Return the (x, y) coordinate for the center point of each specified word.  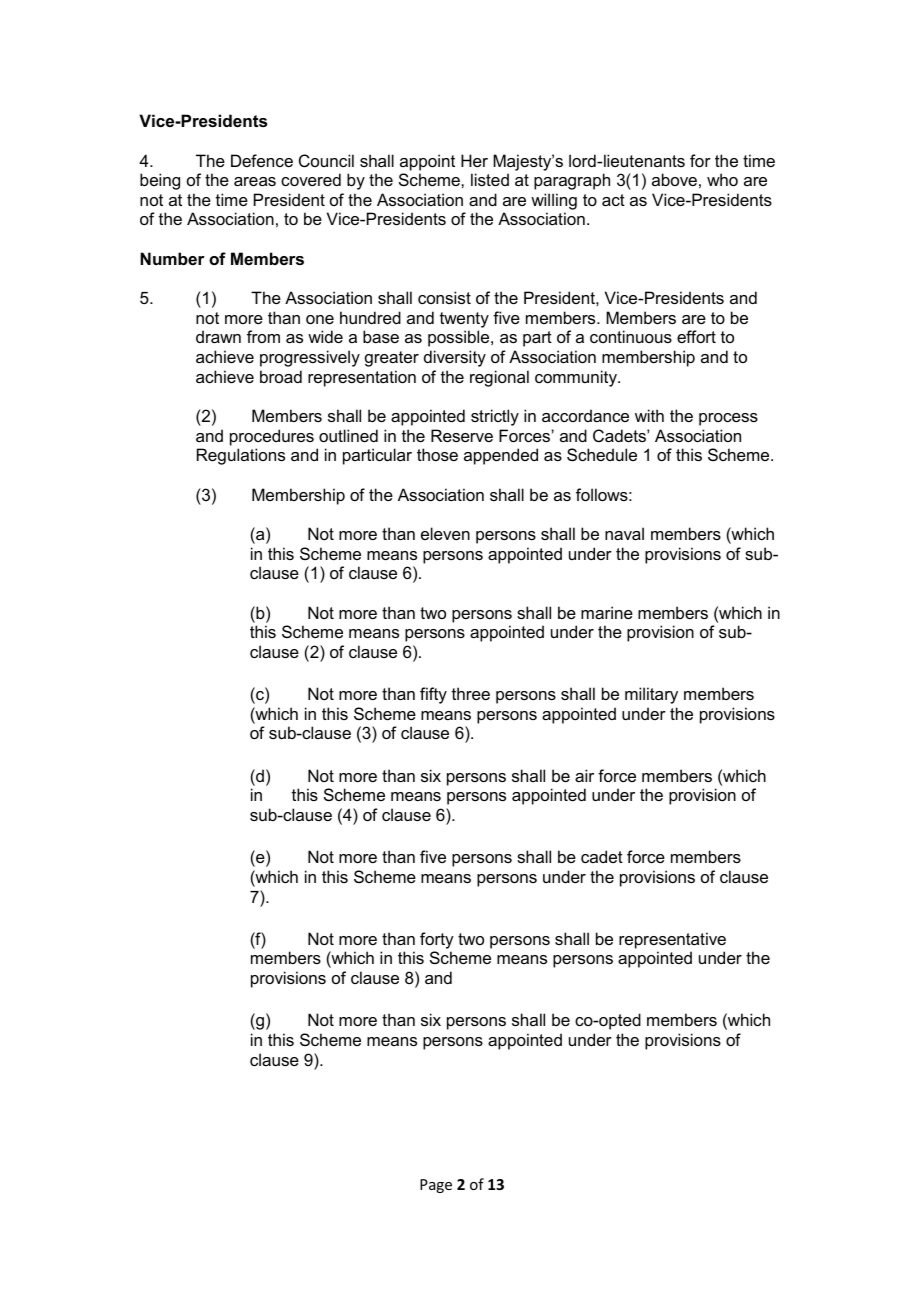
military (651, 695)
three (471, 693)
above (674, 179)
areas (255, 181)
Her (474, 160)
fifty (433, 695)
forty (437, 940)
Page (436, 1186)
